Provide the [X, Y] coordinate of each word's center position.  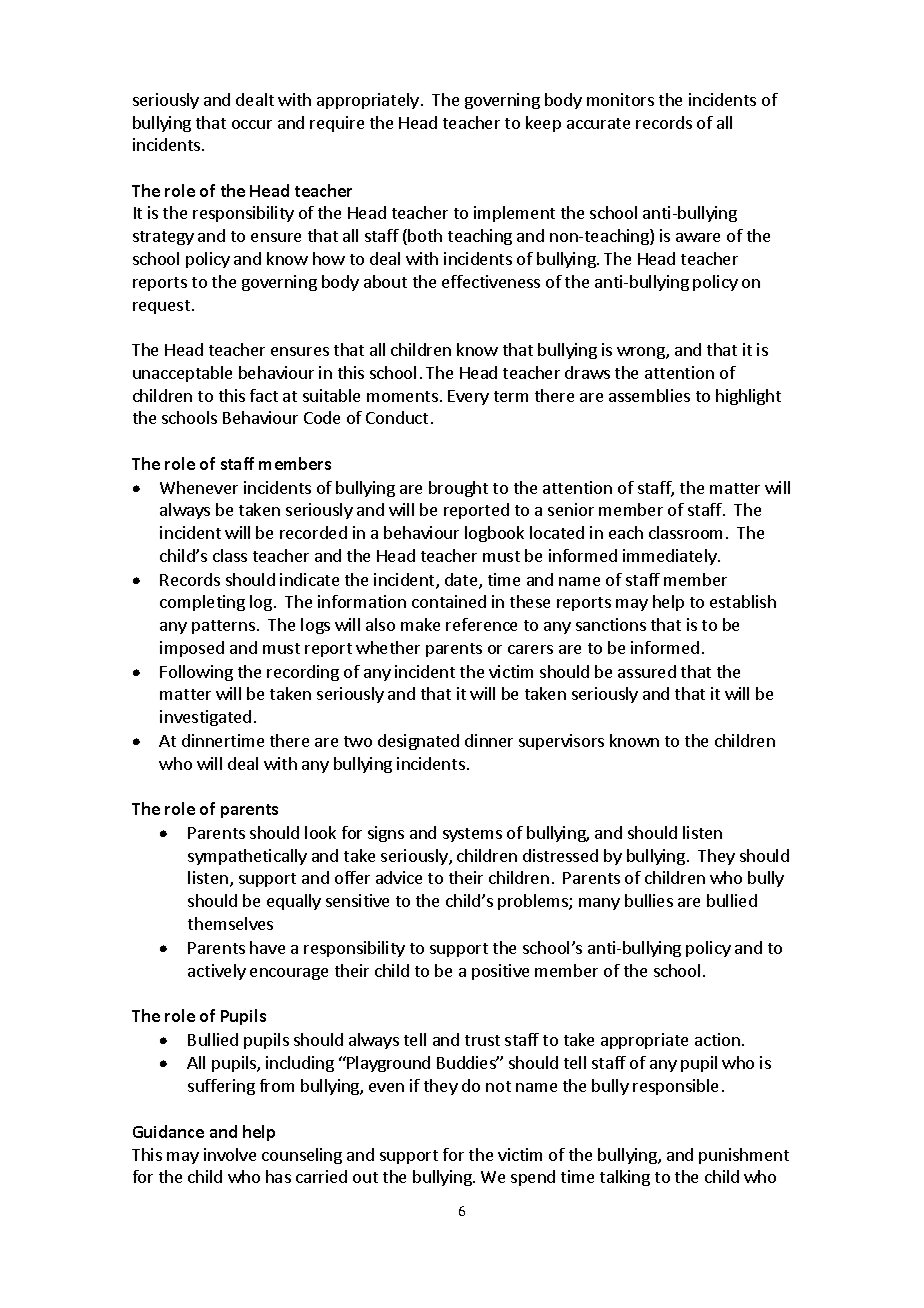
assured [647, 671]
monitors [620, 99]
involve [230, 1154]
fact [264, 395]
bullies [649, 900]
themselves [230, 923]
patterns [223, 627]
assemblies [649, 395]
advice [399, 877]
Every [468, 397]
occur [252, 124]
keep [543, 124]
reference [481, 624]
